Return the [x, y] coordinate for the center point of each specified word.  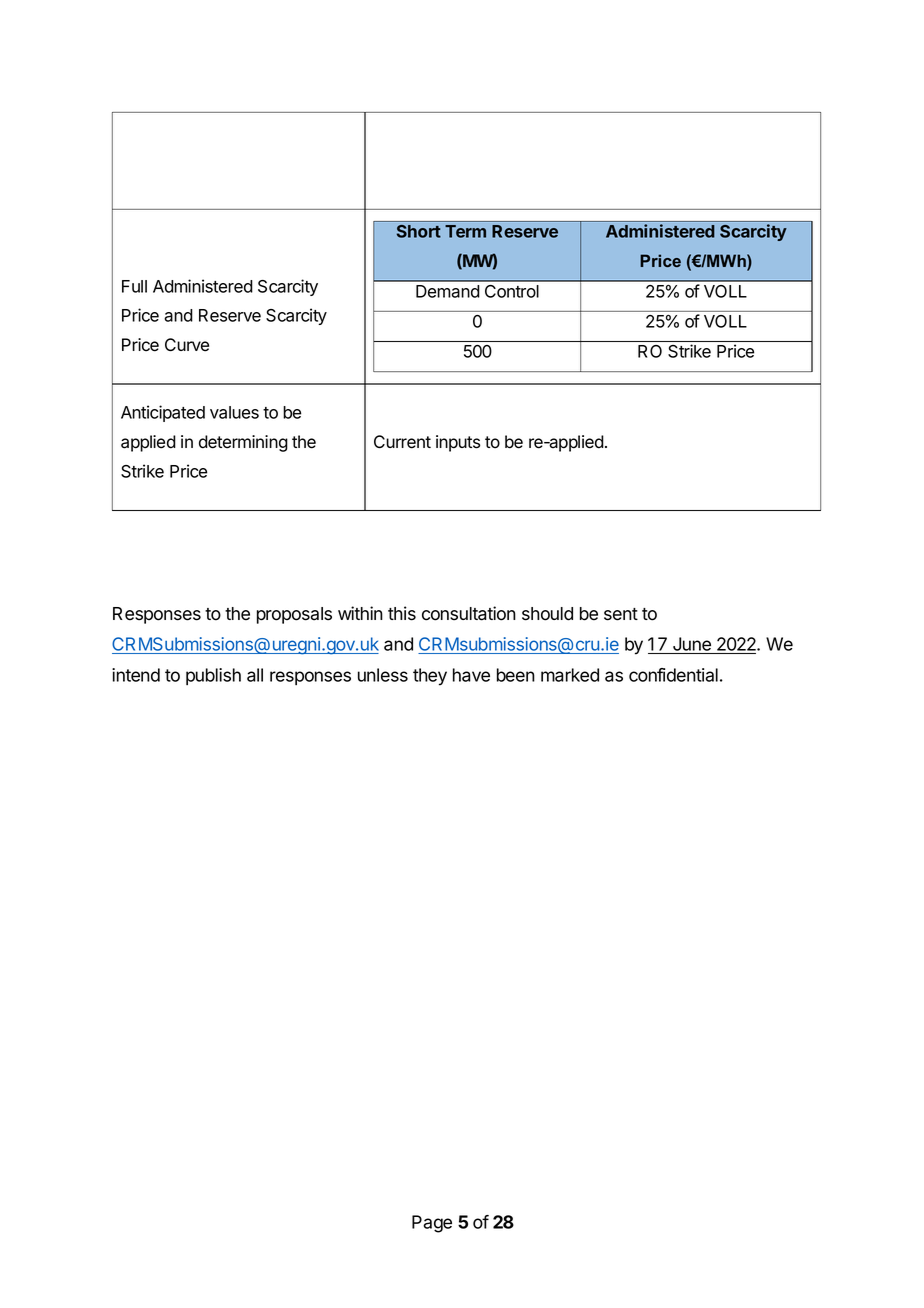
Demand [448, 291]
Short [419, 231]
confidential [673, 675]
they [430, 677]
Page [432, 1224]
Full [134, 286]
